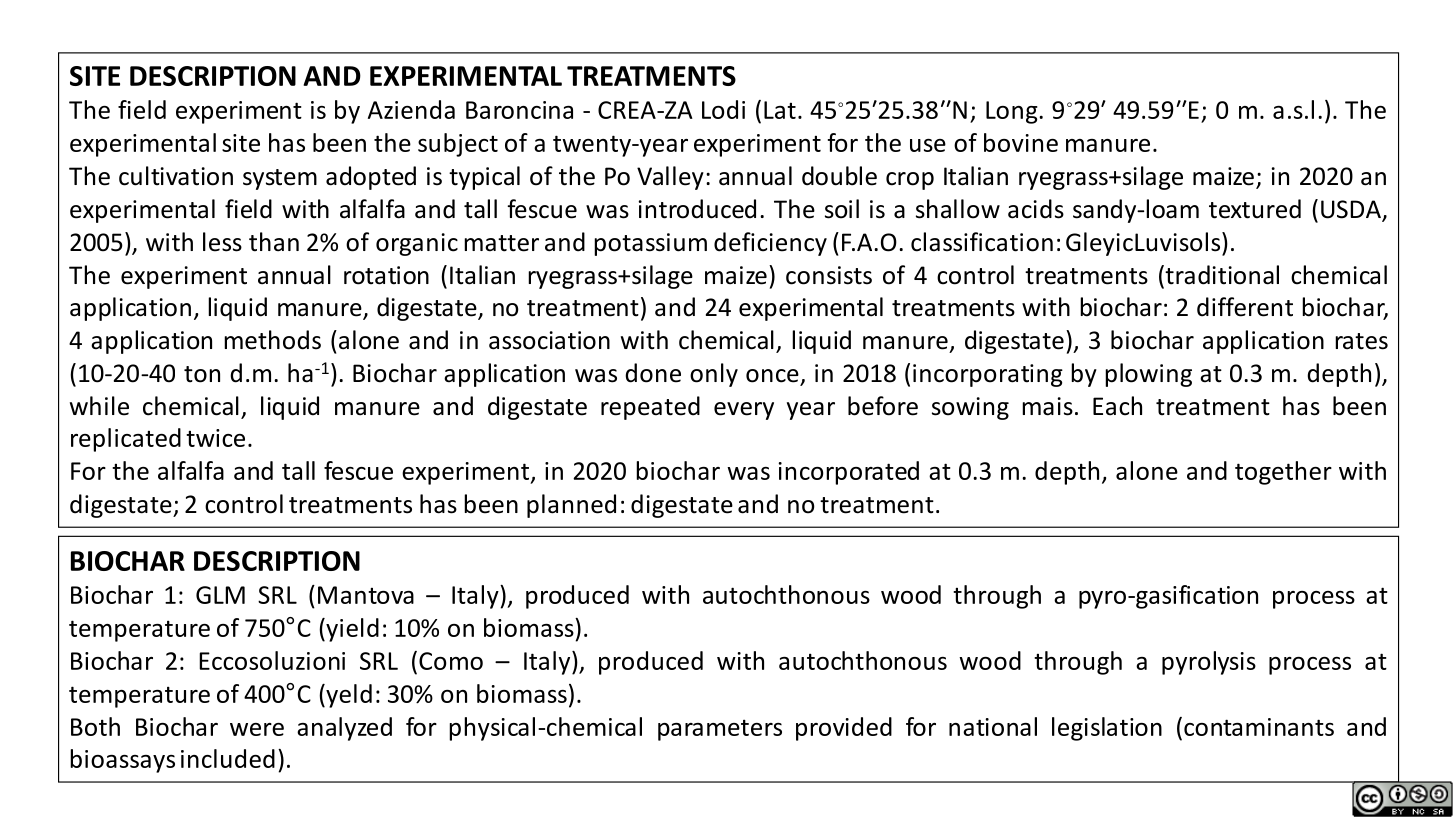 The image size is (1456, 819). I want to click on Each, so click(1117, 406).
